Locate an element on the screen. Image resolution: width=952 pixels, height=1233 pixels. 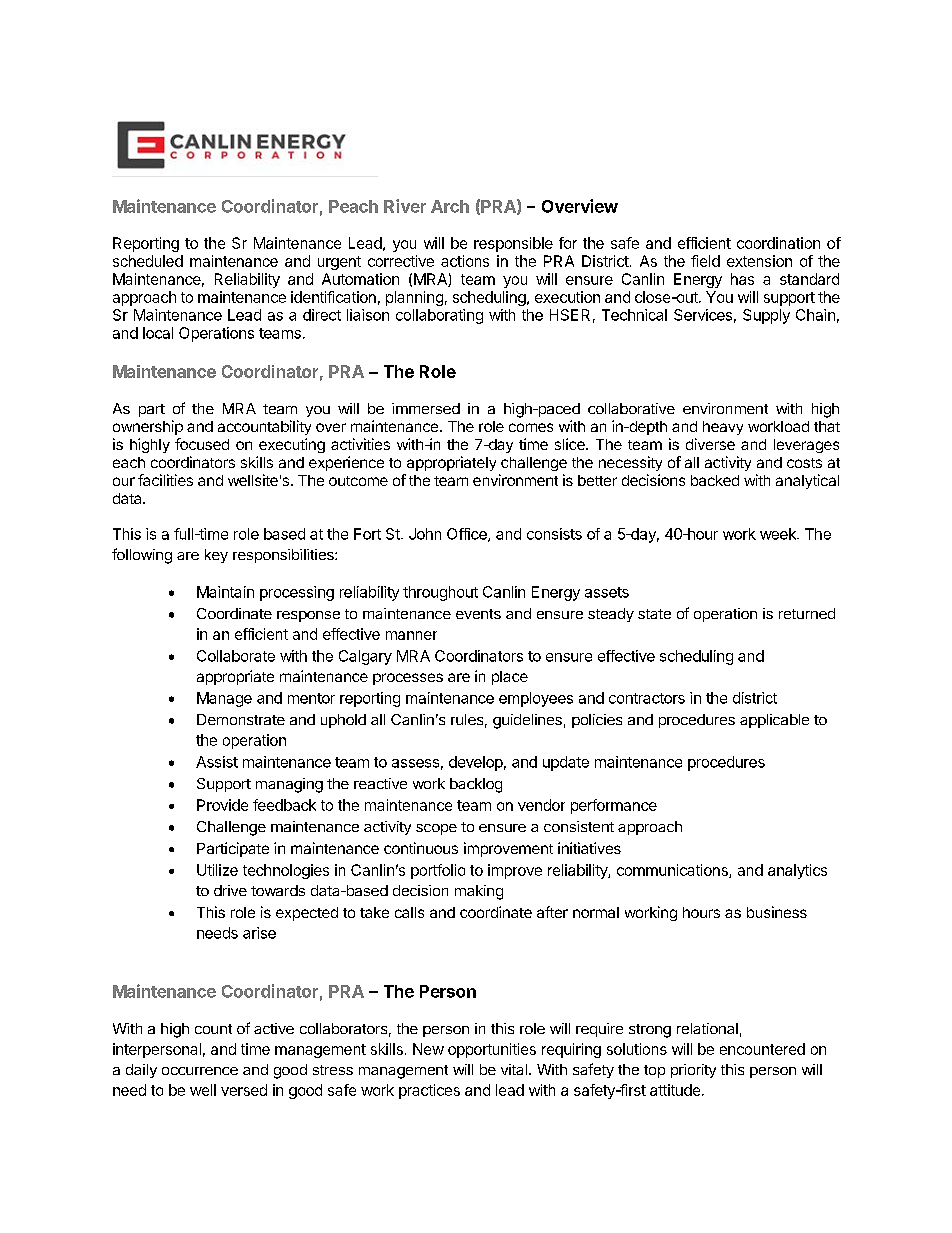
coordination is located at coordinates (778, 243).
